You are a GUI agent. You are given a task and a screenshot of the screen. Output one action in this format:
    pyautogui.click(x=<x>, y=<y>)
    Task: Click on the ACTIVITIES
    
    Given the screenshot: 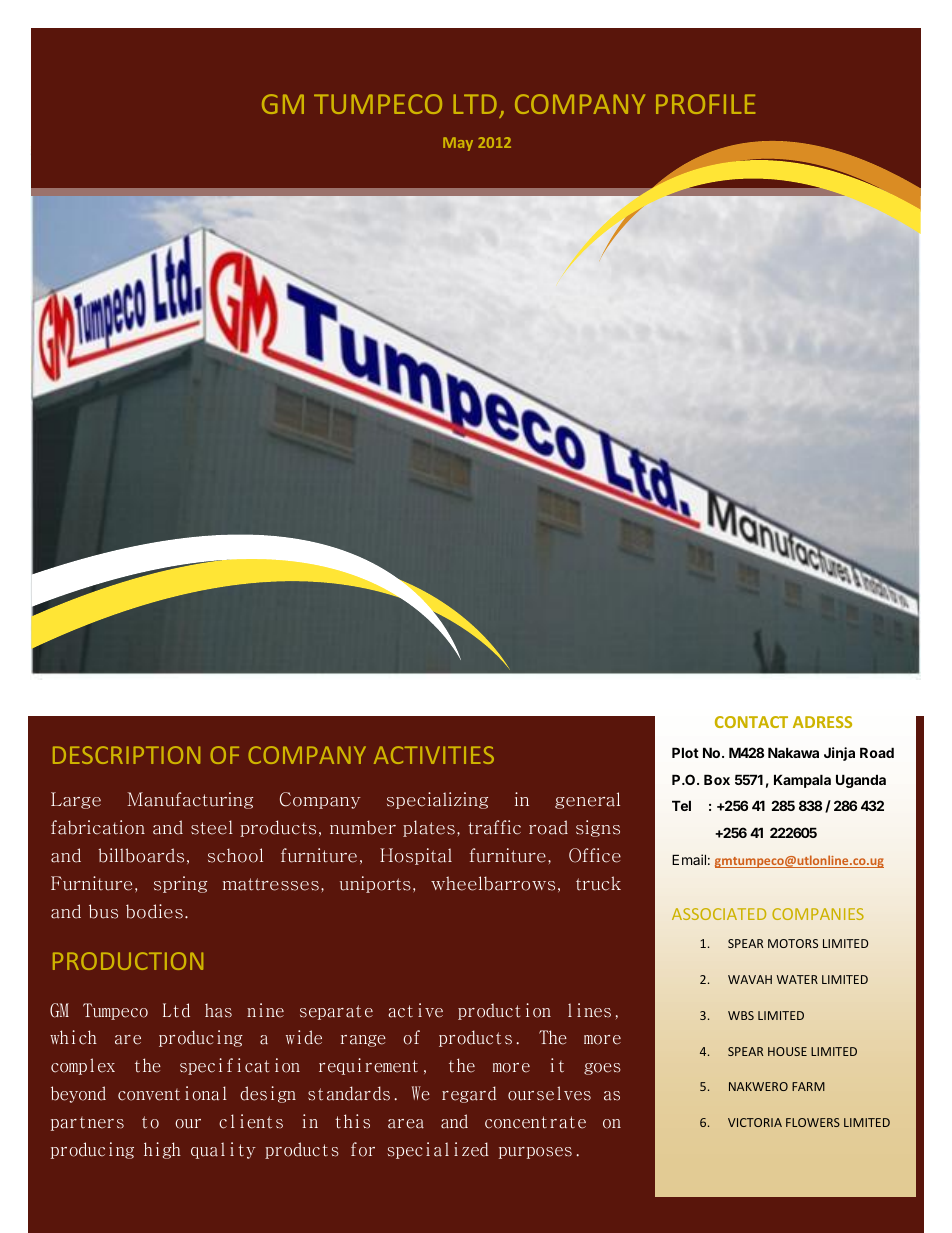 What is the action you would take?
    pyautogui.click(x=434, y=755)
